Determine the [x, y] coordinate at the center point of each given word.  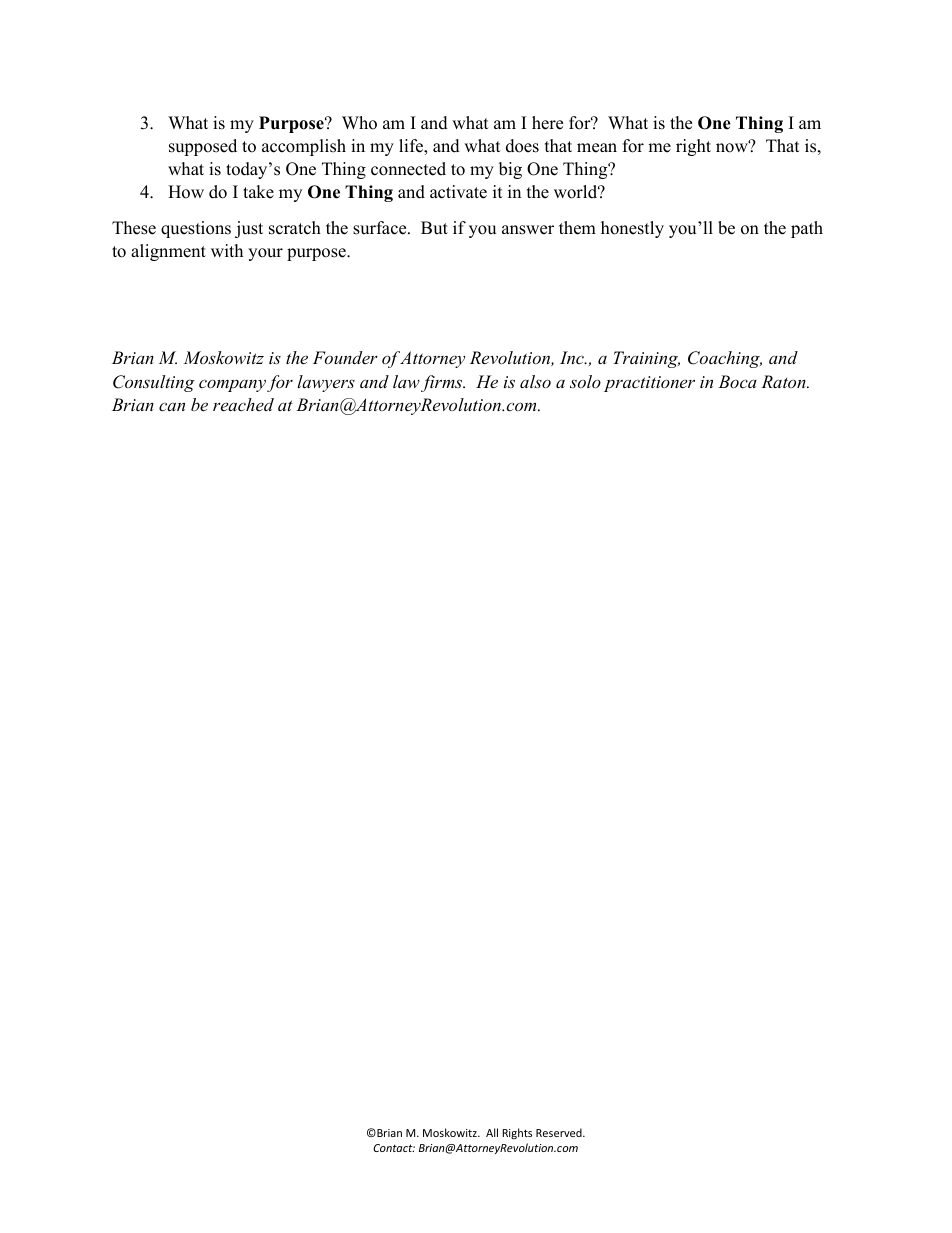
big [510, 170]
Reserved [560, 1132]
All [492, 1132]
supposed [203, 147]
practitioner [649, 384]
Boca [737, 381]
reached [243, 404]
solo [585, 381]
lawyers [326, 383]
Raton [784, 381]
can [172, 407]
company [232, 385]
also [535, 381]
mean [597, 148]
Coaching [725, 359]
